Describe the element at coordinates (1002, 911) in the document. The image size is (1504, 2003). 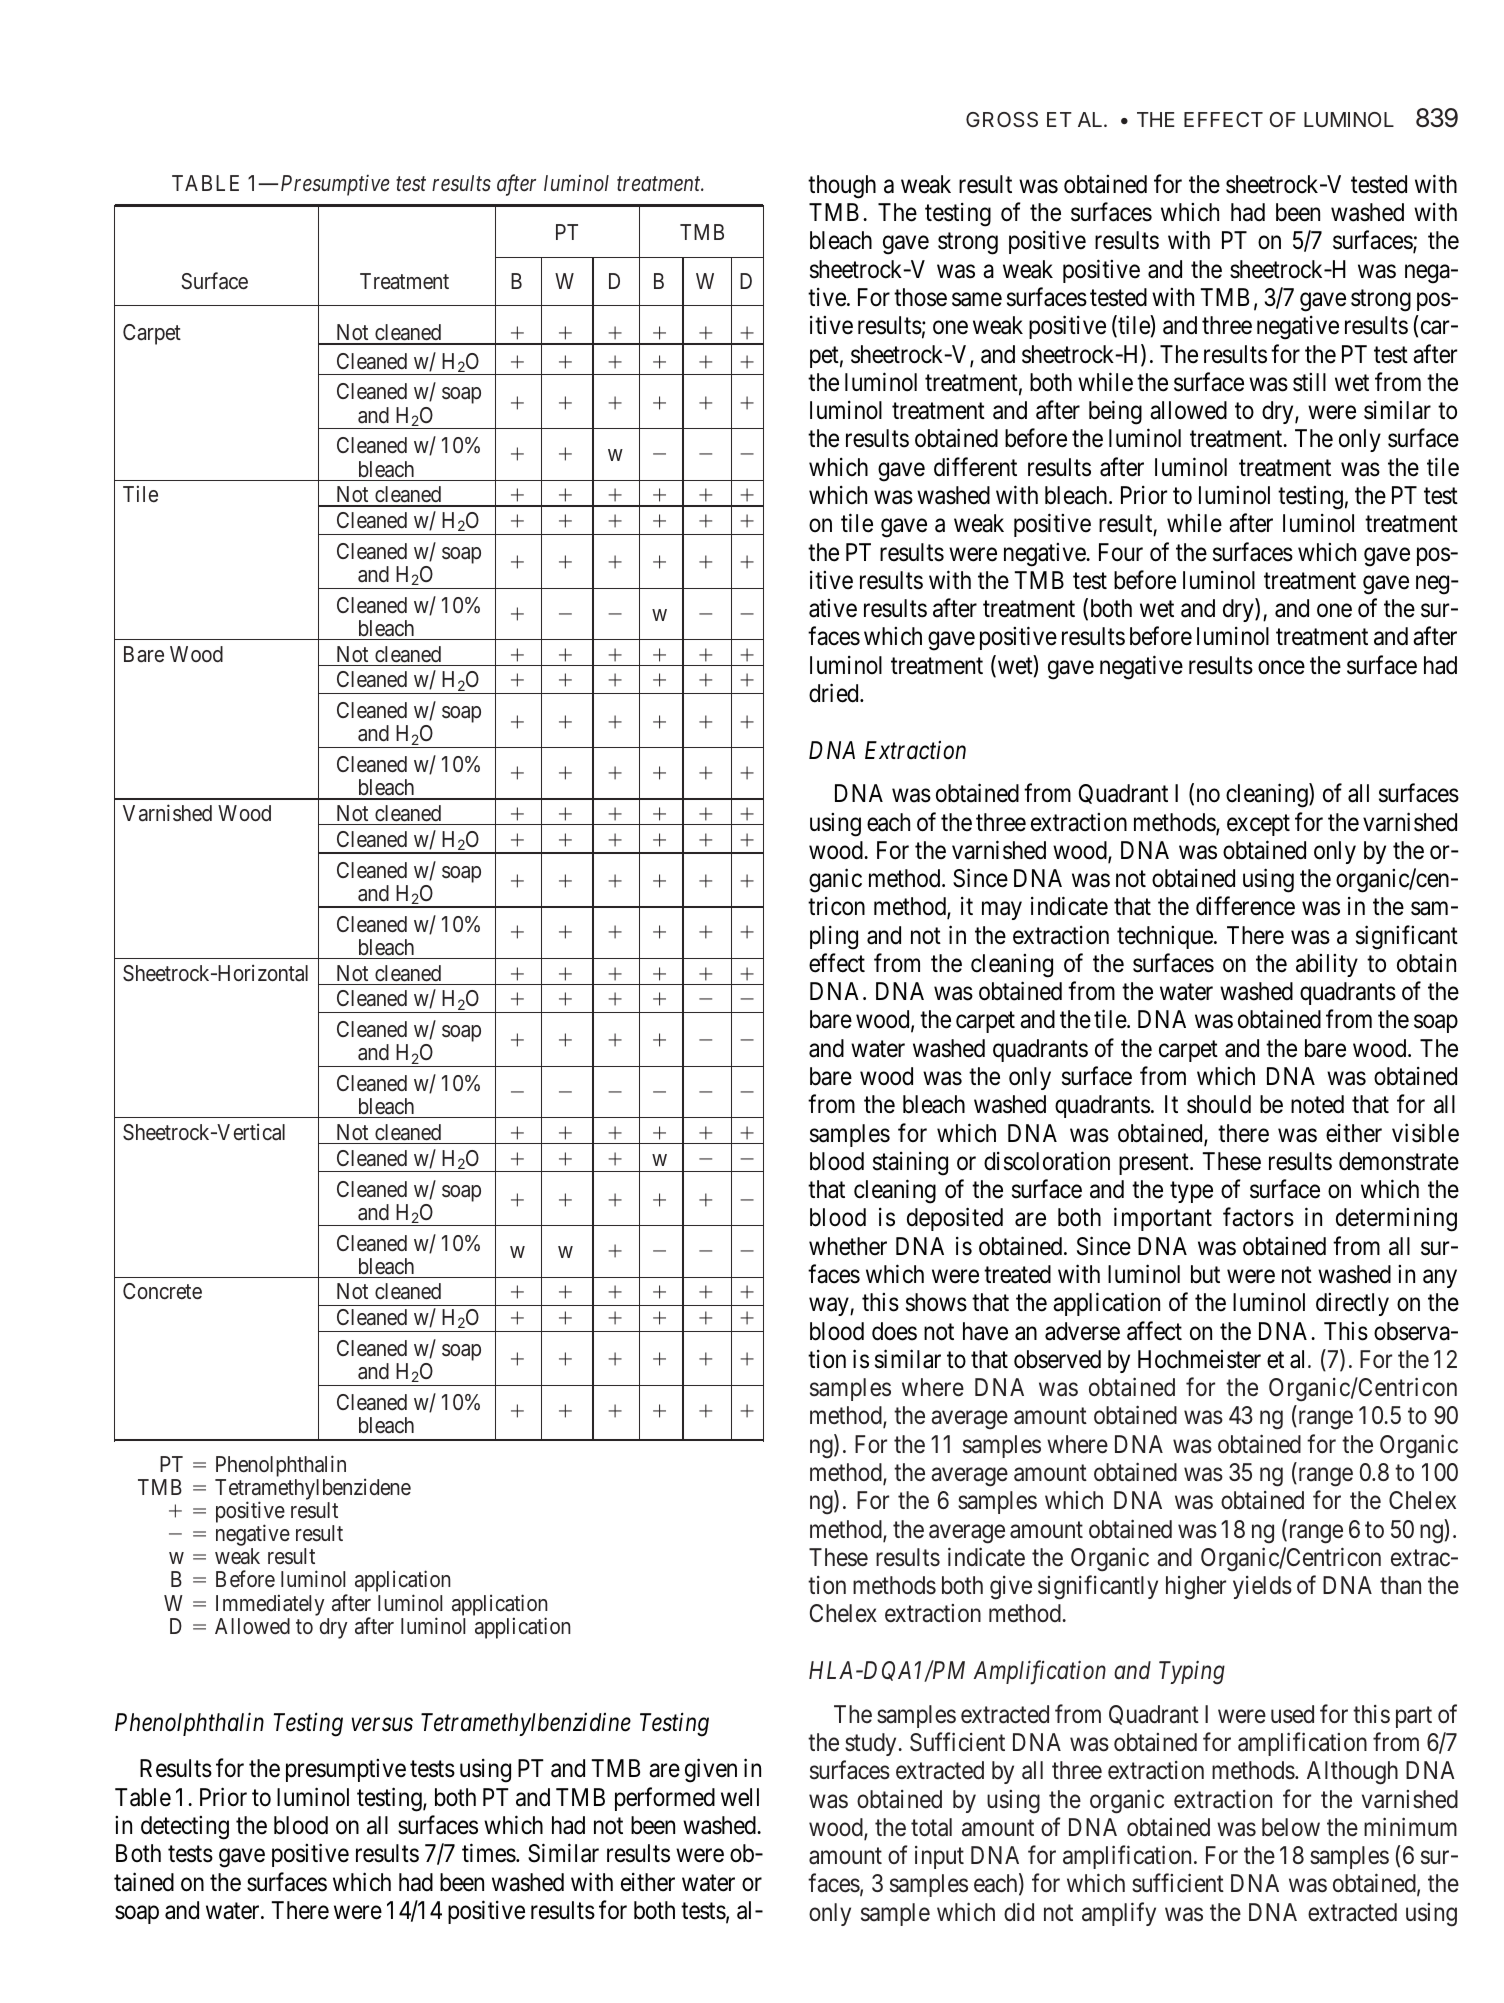
I see `may` at that location.
